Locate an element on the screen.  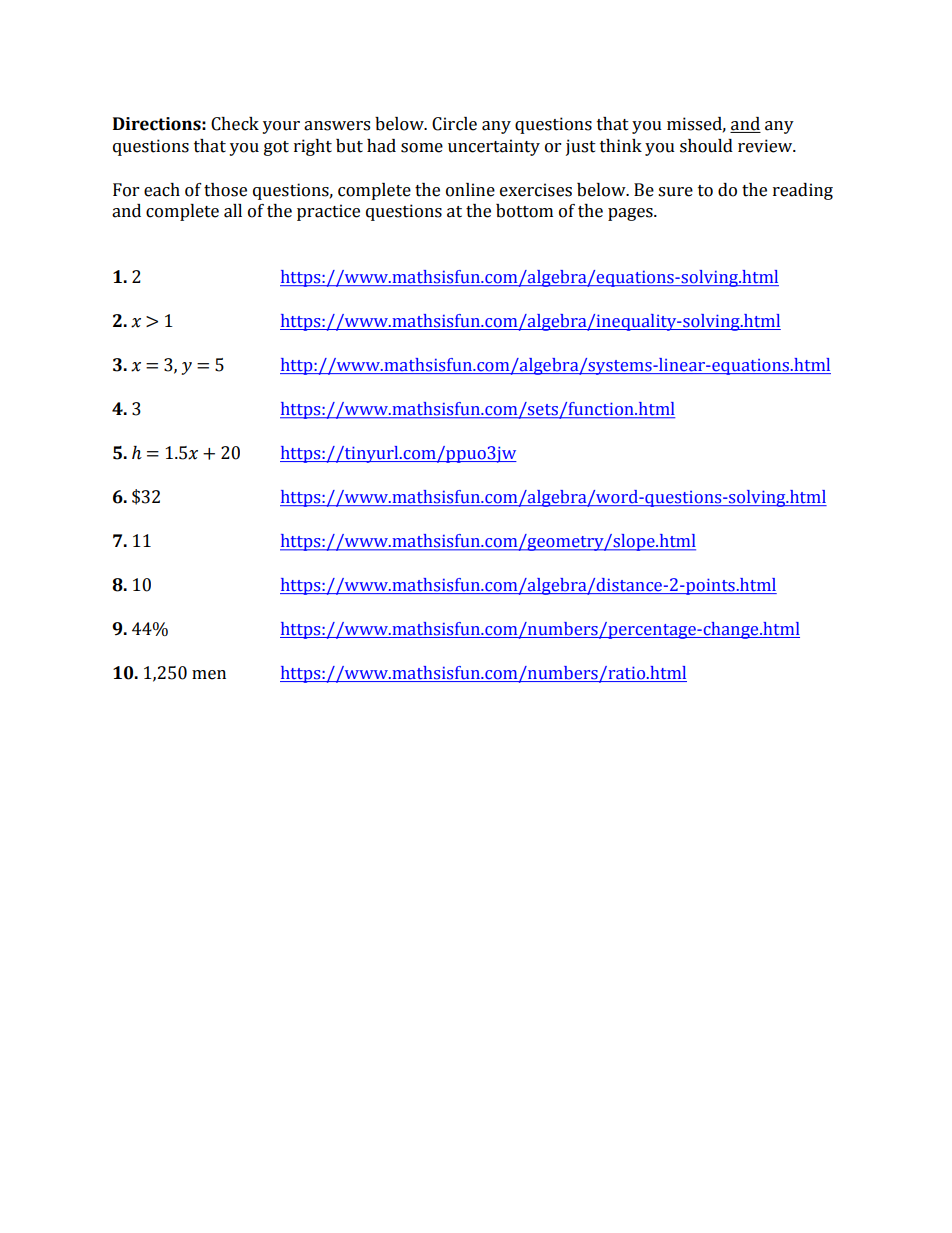
bottom is located at coordinates (524, 211).
